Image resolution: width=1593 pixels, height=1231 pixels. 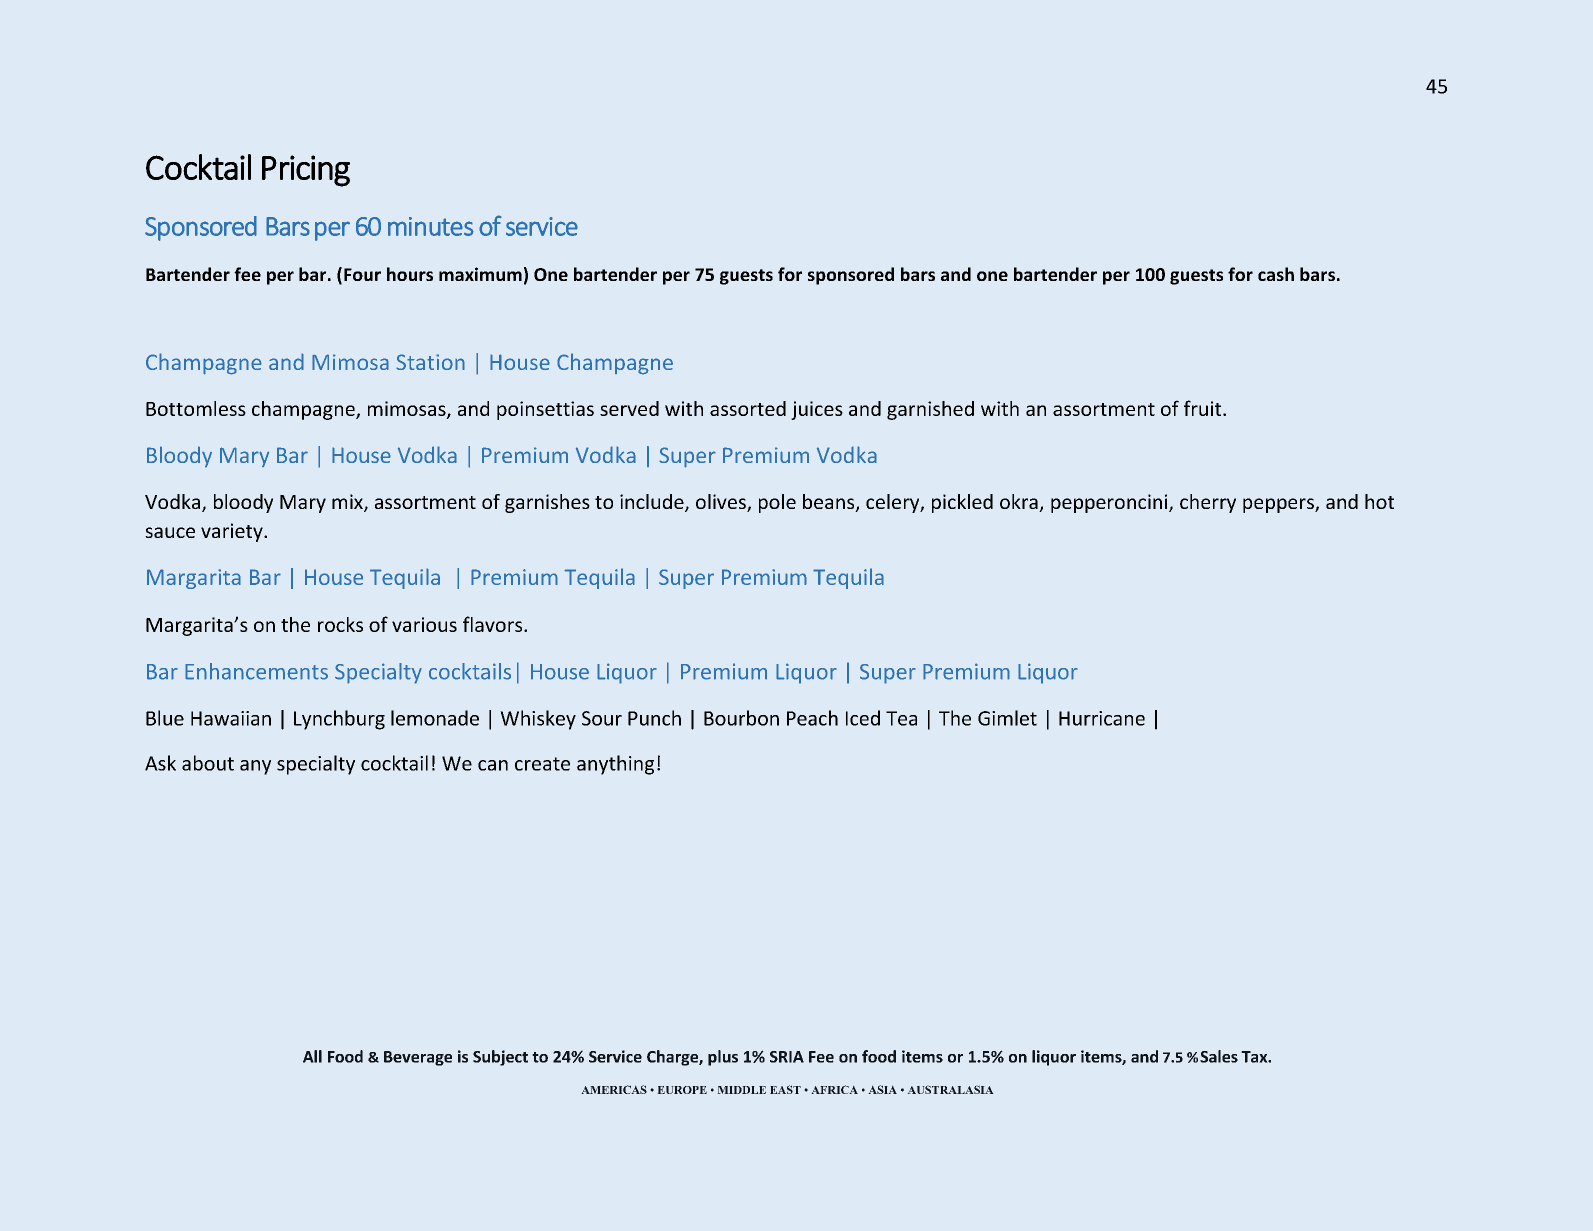 What do you see at coordinates (748, 408) in the page?
I see `assorted` at bounding box center [748, 408].
